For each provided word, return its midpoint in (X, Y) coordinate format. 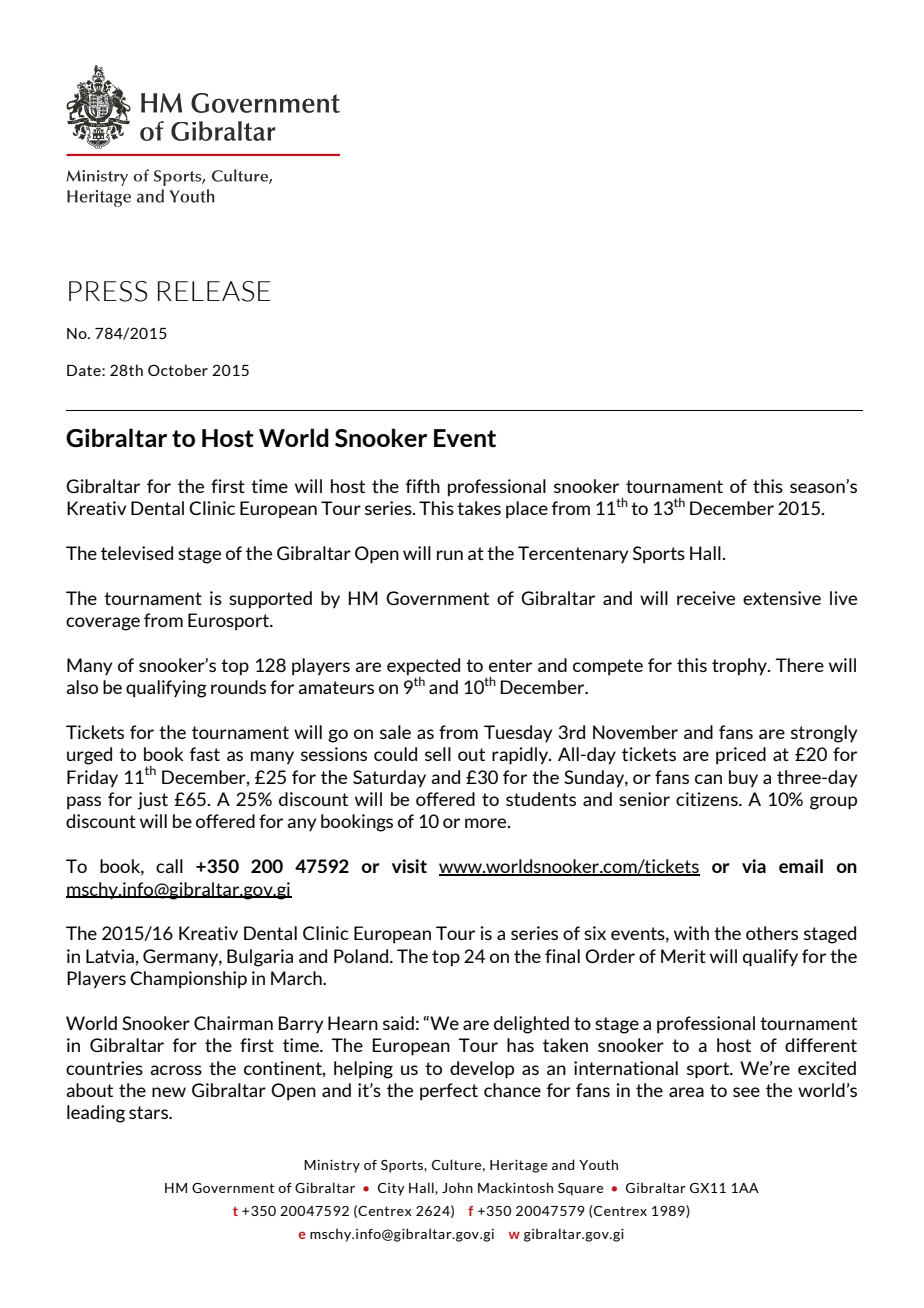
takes (479, 508)
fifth (423, 486)
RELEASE (214, 291)
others (772, 933)
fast (205, 754)
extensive (782, 598)
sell (438, 754)
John (457, 1187)
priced (741, 756)
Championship (188, 980)
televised (137, 553)
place (527, 510)
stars (150, 1112)
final (562, 956)
